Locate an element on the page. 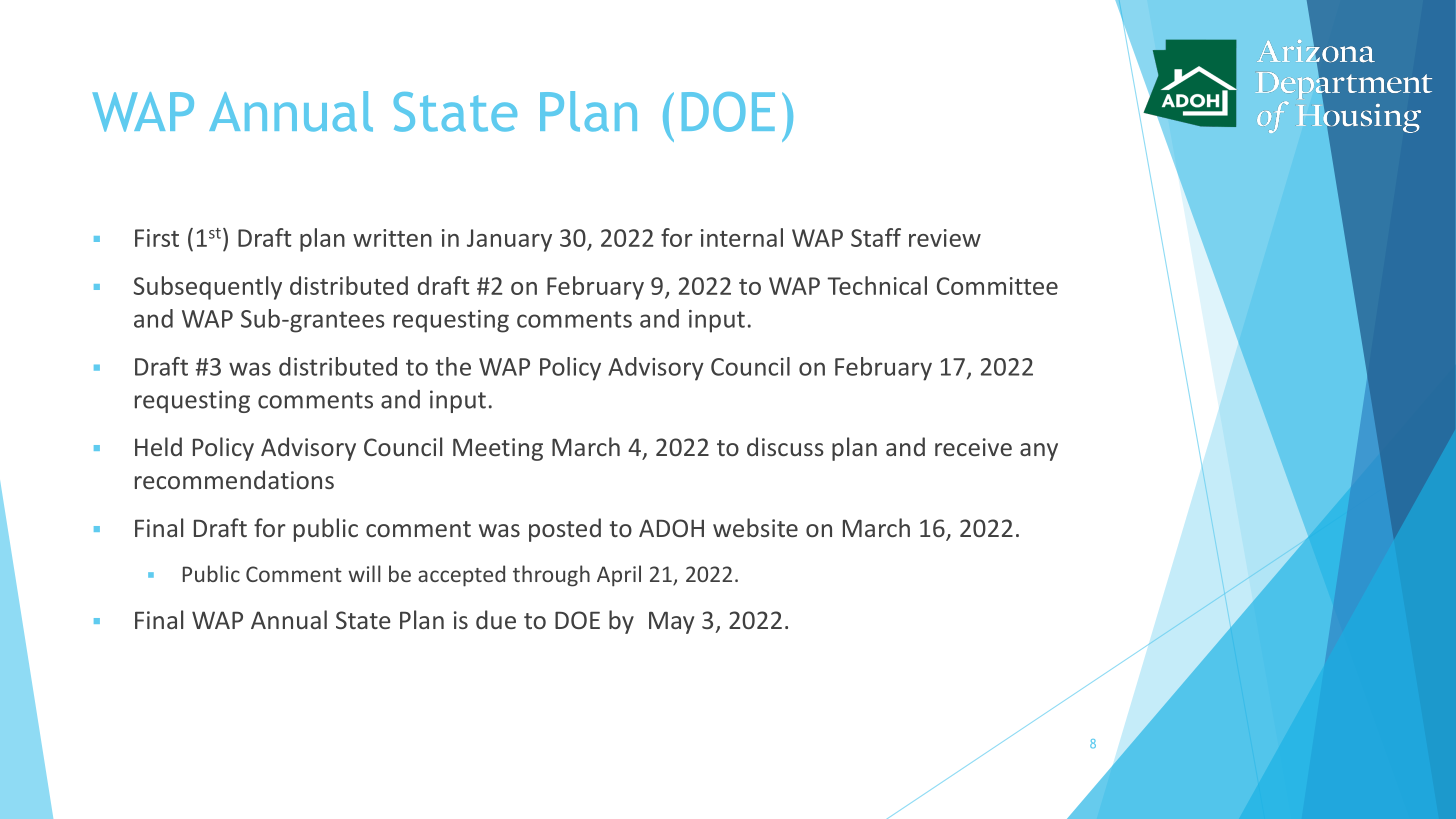 This document has height=819, width=1456. January is located at coordinates (509, 240).
